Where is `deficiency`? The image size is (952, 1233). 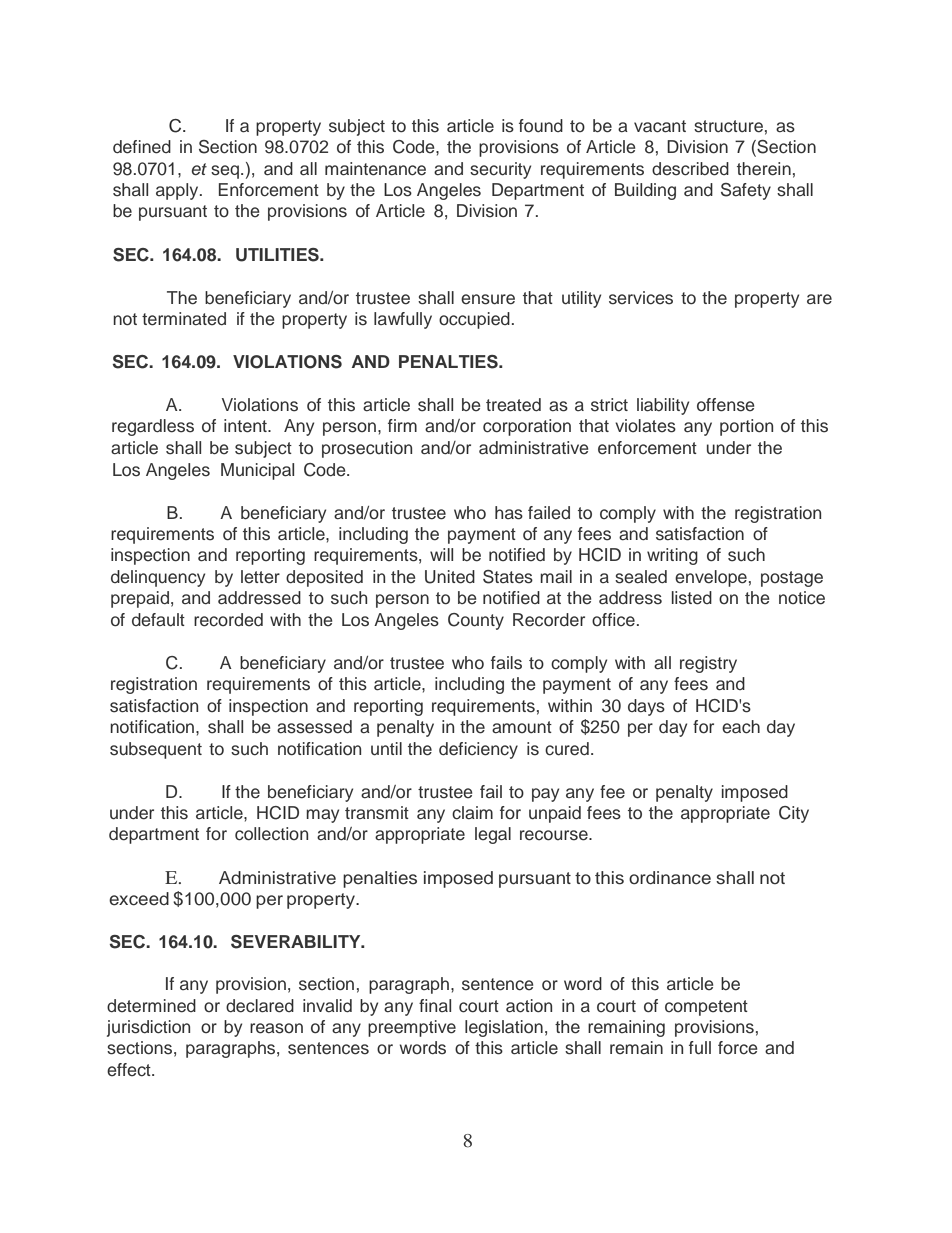 deficiency is located at coordinates (478, 750).
